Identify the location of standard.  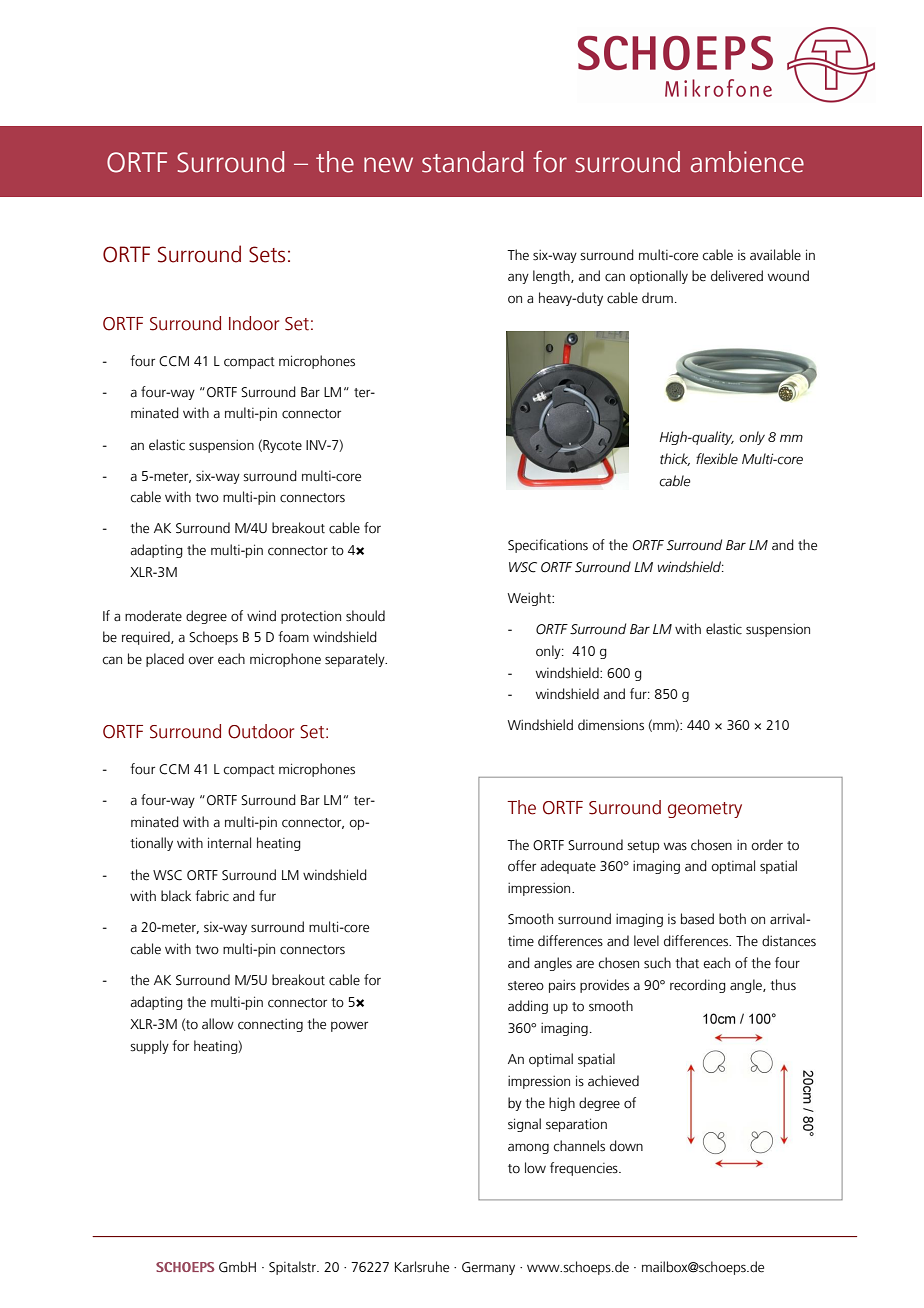
(472, 162).
